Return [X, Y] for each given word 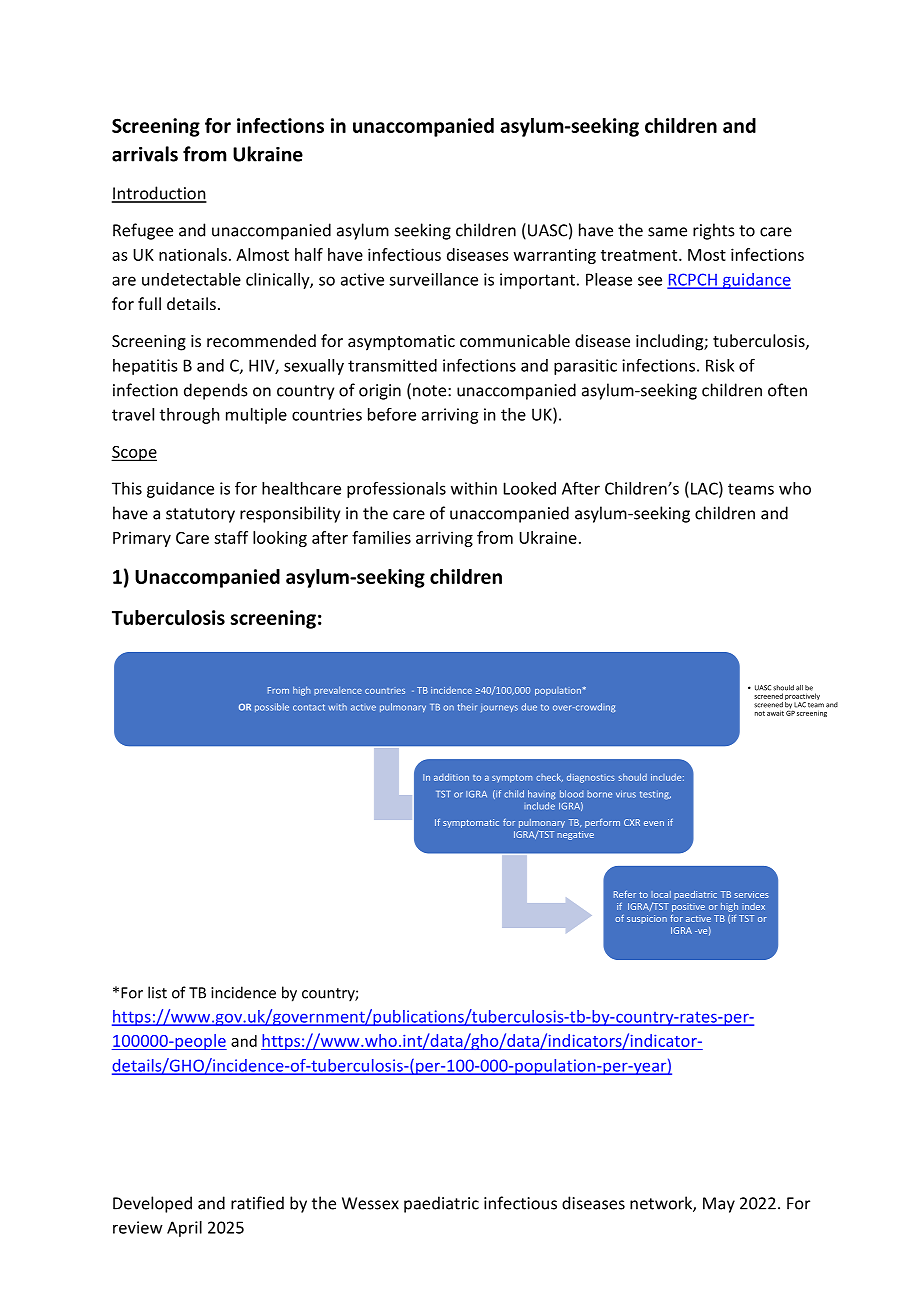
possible [272, 707]
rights [714, 231]
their [467, 707]
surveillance [433, 279]
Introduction [159, 194]
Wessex [370, 1203]
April [184, 1229]
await [775, 713]
